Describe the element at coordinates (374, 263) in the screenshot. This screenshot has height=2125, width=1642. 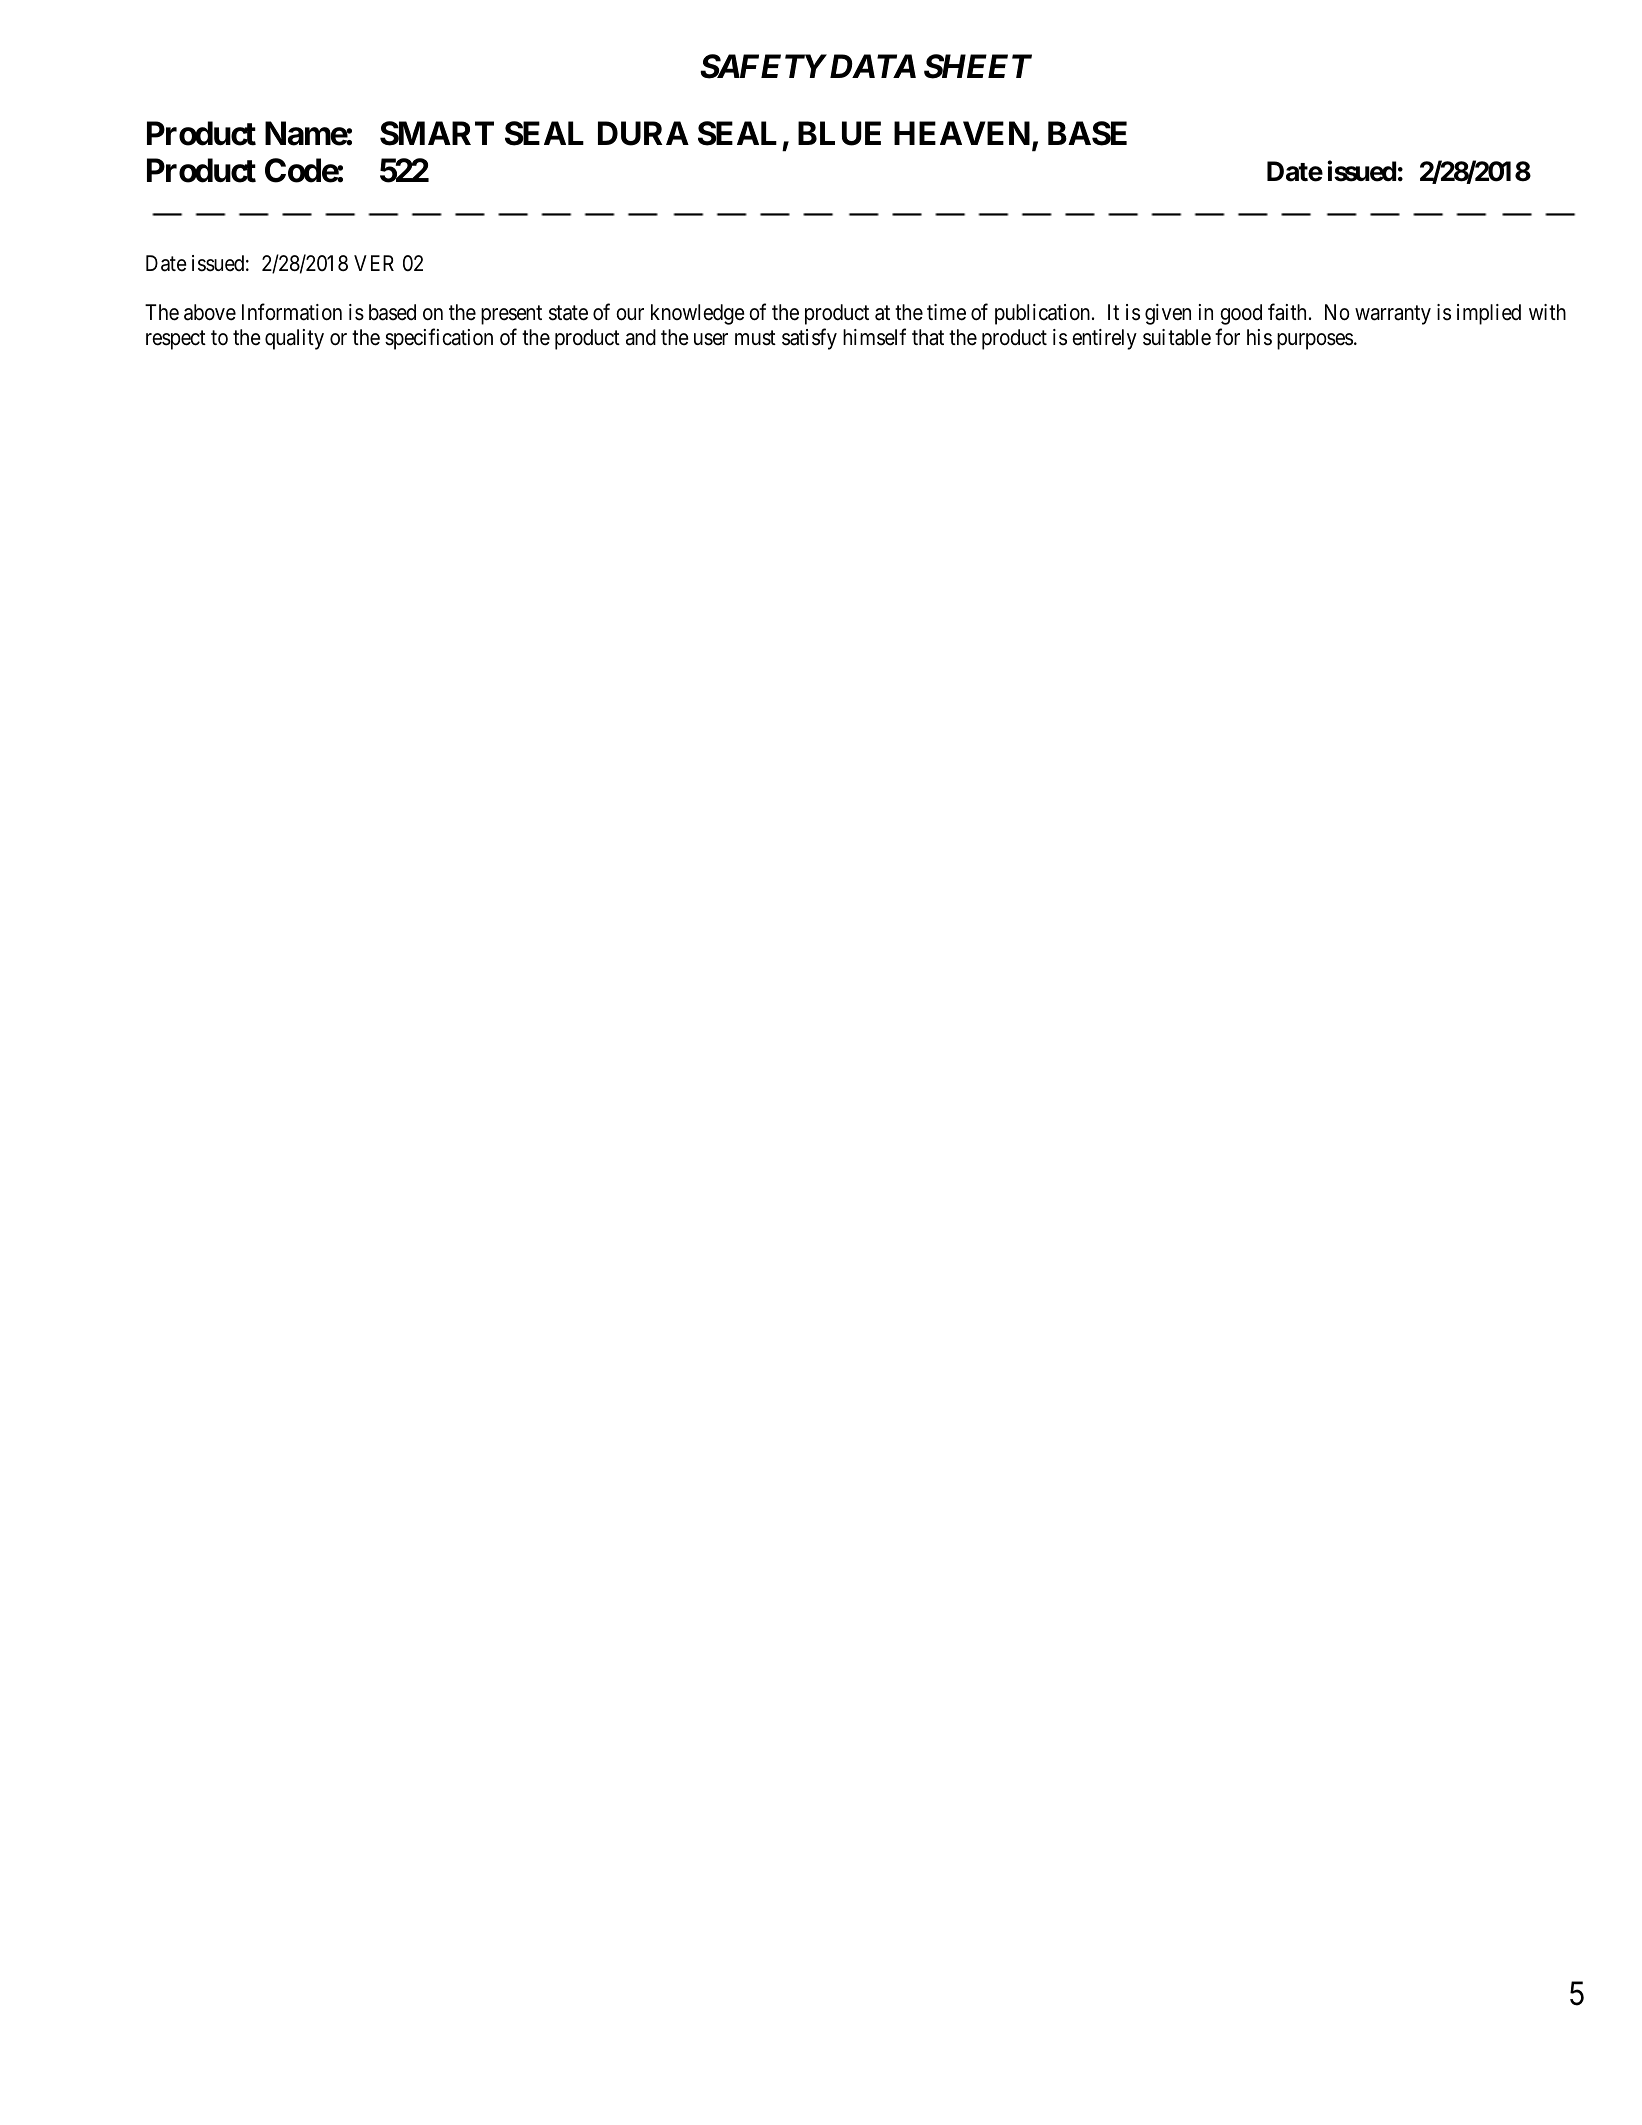
I see `VER` at that location.
